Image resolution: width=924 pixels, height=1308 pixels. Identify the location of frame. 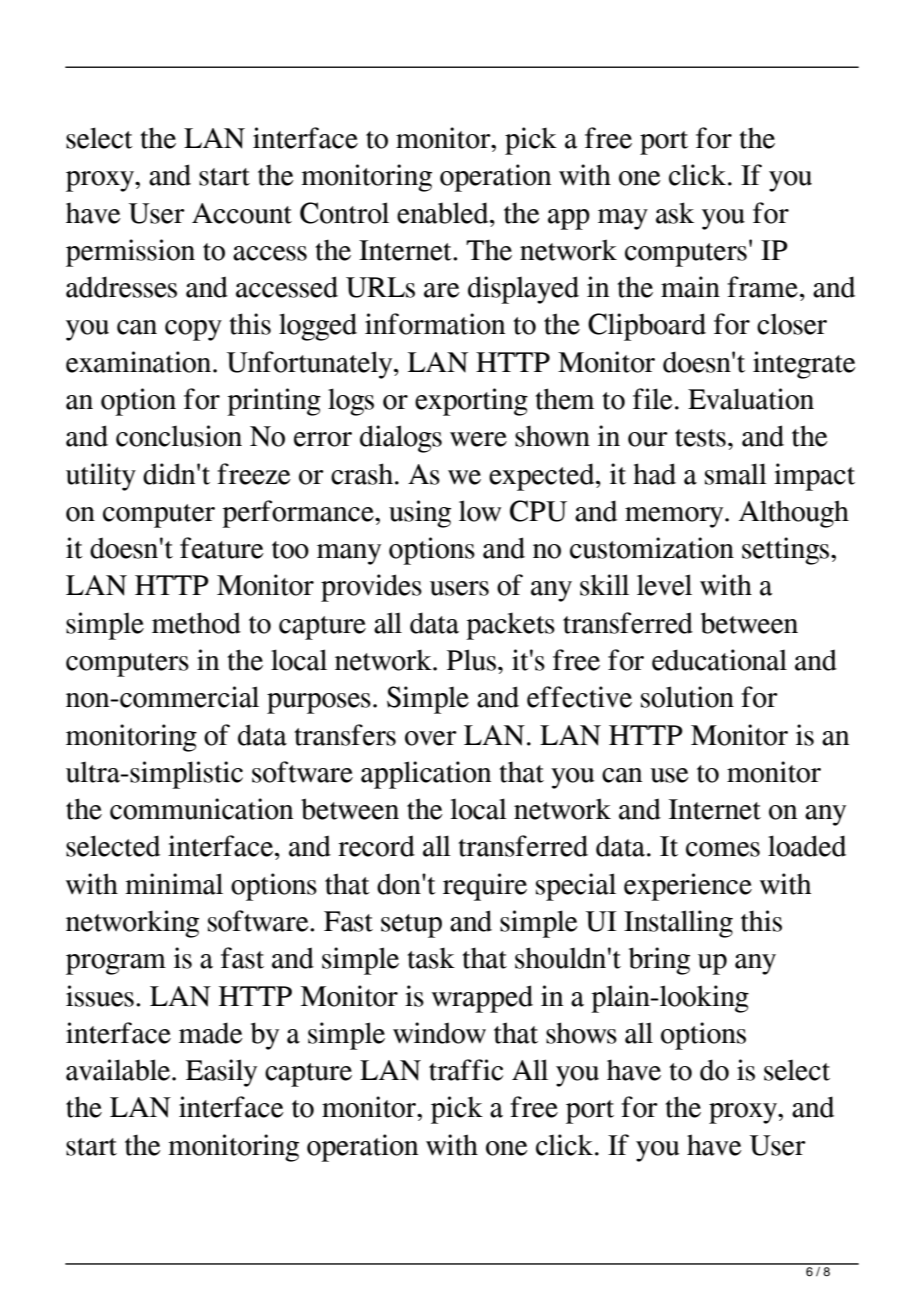
(762, 287).
